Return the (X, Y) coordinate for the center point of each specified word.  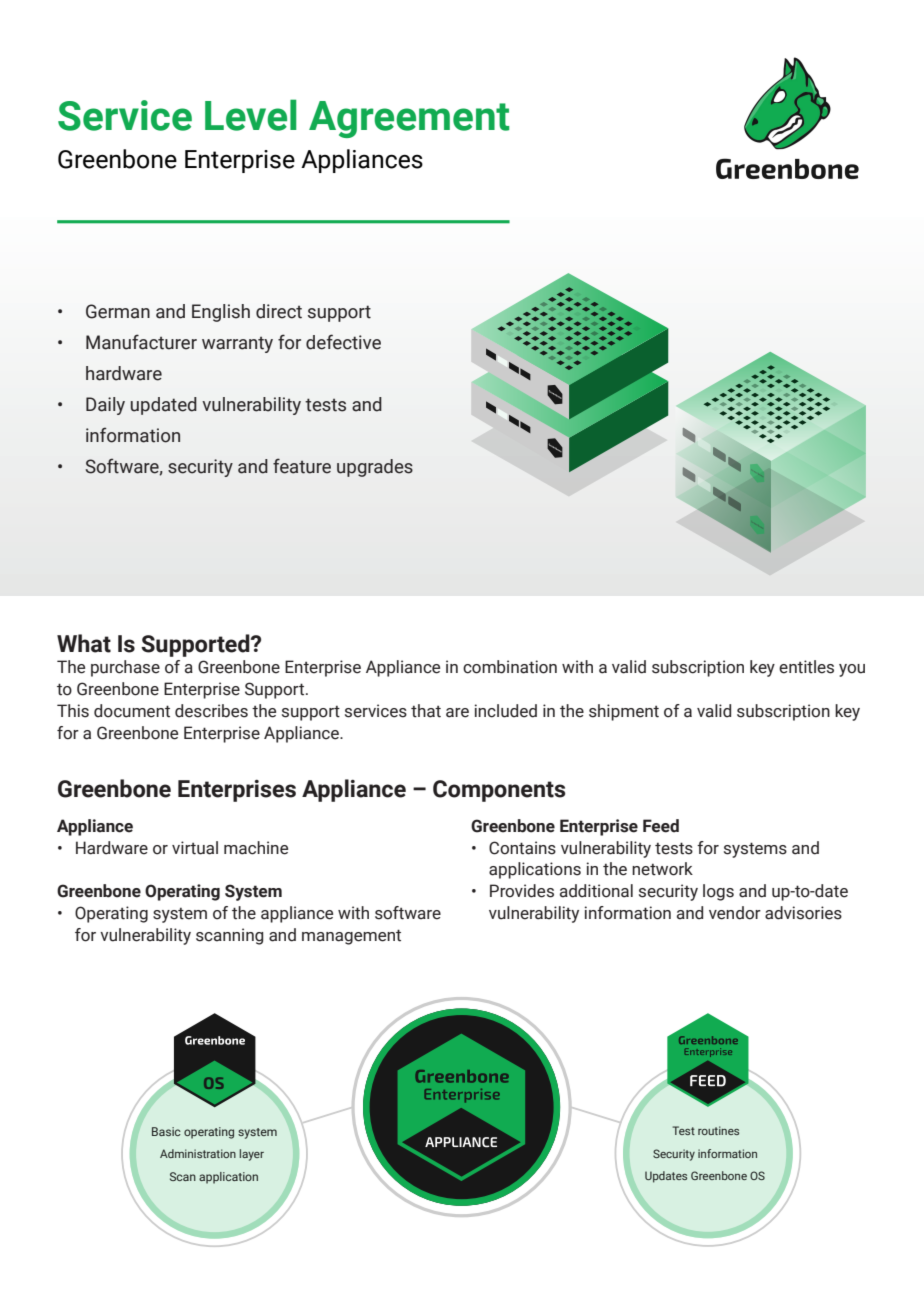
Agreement (409, 119)
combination (510, 667)
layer (252, 1155)
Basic (166, 1131)
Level (251, 115)
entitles (806, 667)
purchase (125, 668)
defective (343, 342)
